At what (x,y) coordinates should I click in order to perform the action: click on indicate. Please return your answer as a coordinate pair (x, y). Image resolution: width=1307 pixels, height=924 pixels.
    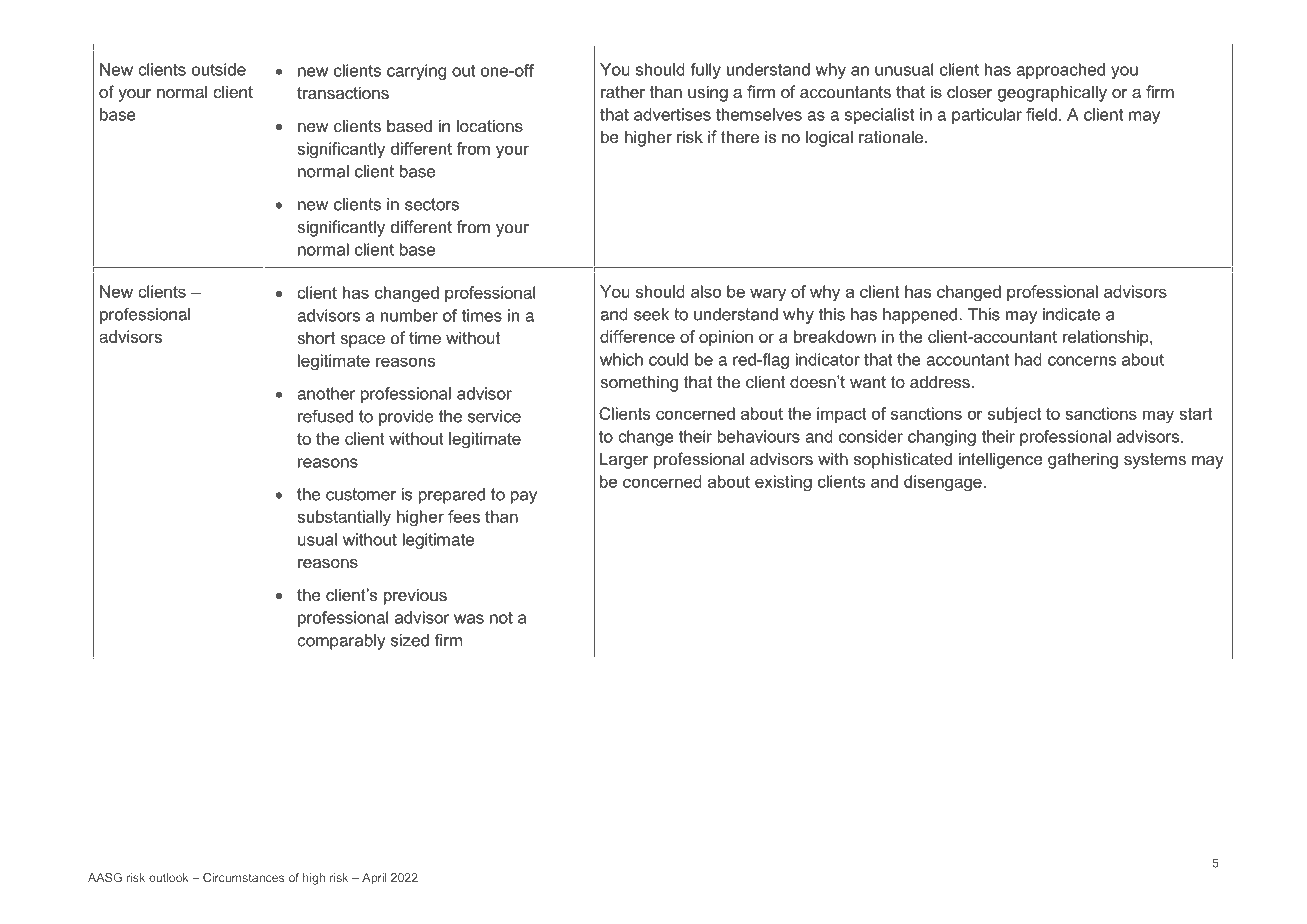
    Looking at the image, I should click on (1071, 314).
